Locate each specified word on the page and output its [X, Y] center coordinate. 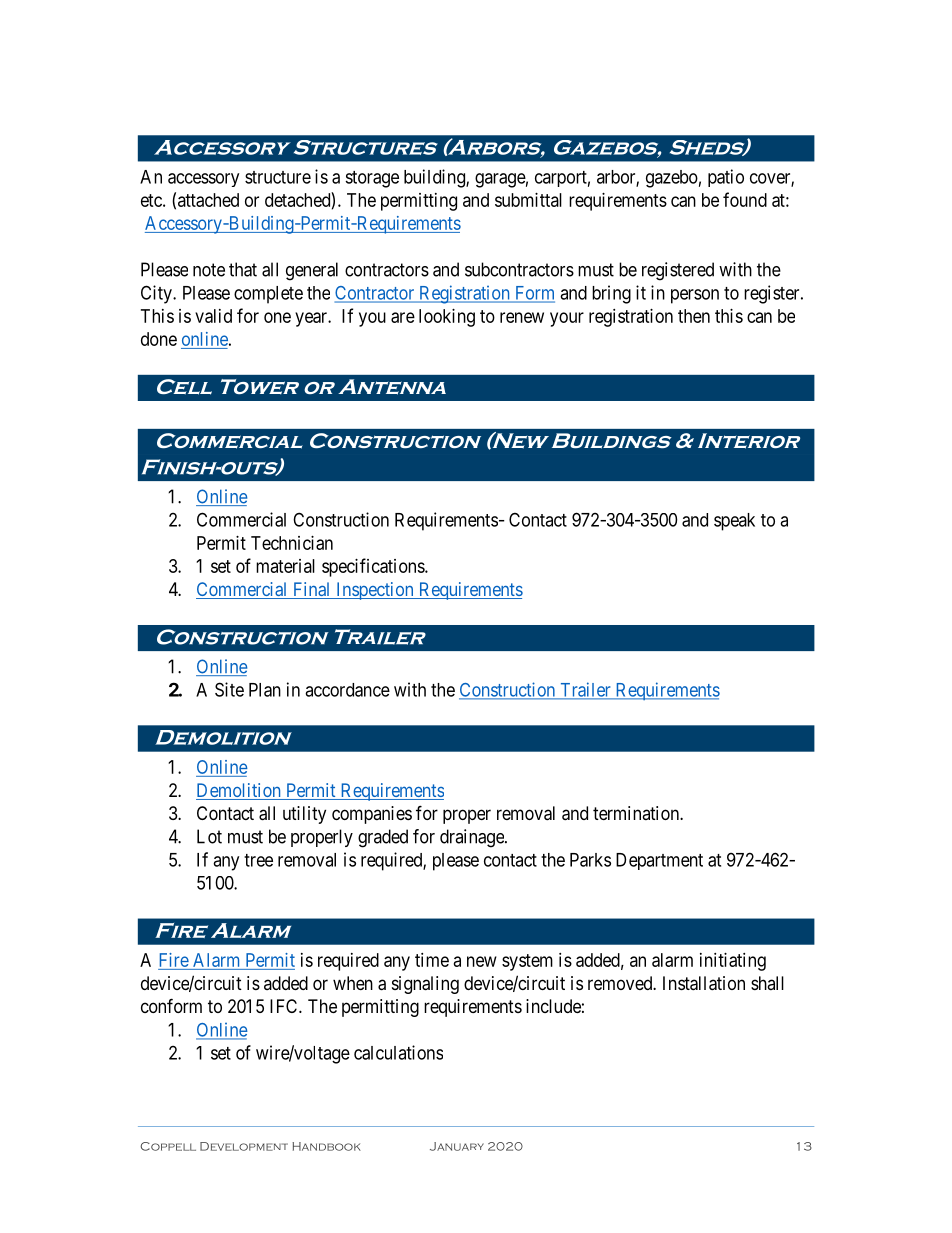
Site [229, 689]
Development [244, 1146]
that [243, 269]
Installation [704, 983]
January [457, 1146]
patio [726, 178]
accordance [347, 690]
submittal [528, 200]
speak [734, 522]
